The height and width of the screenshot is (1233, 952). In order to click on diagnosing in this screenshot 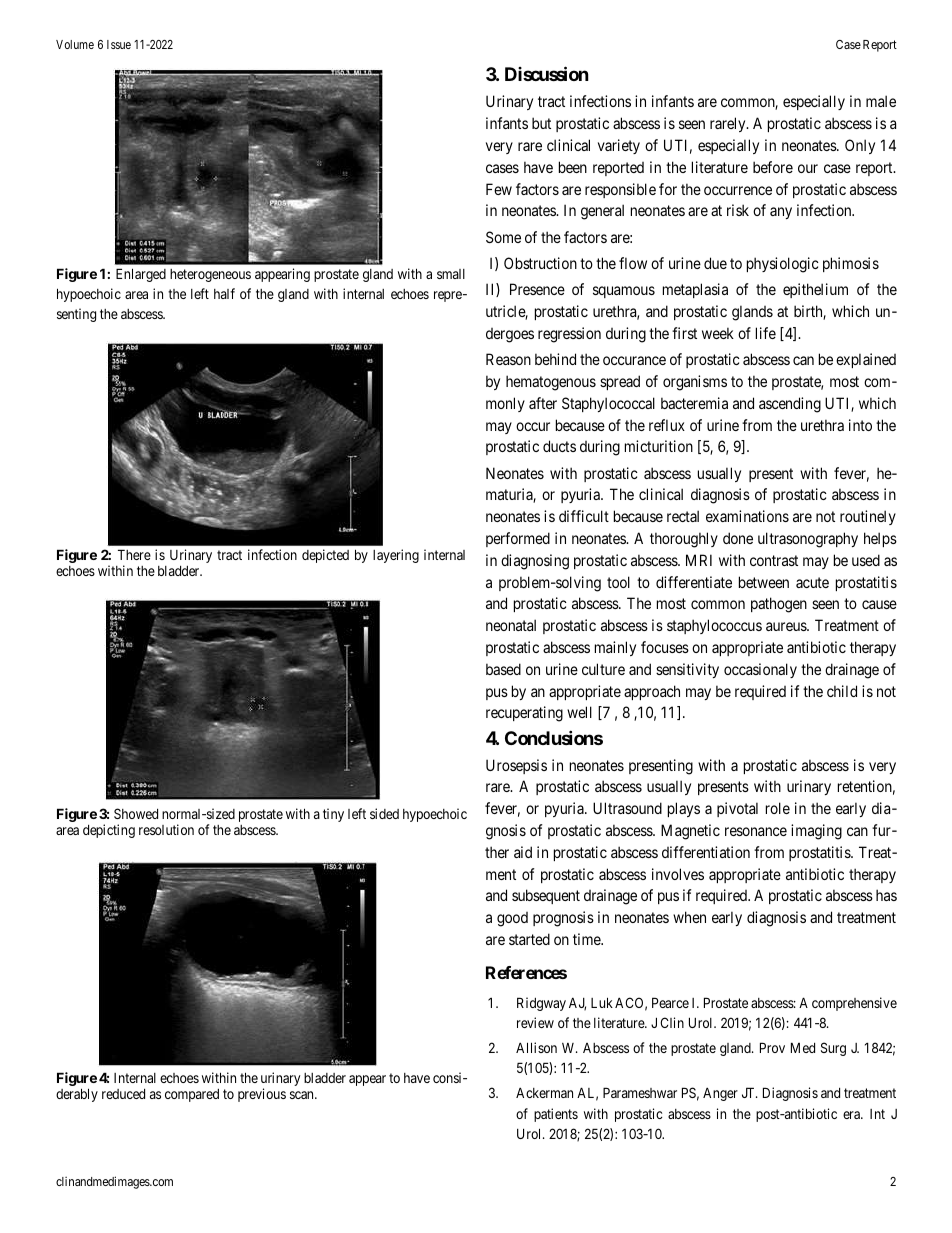, I will do `click(535, 562)`.
